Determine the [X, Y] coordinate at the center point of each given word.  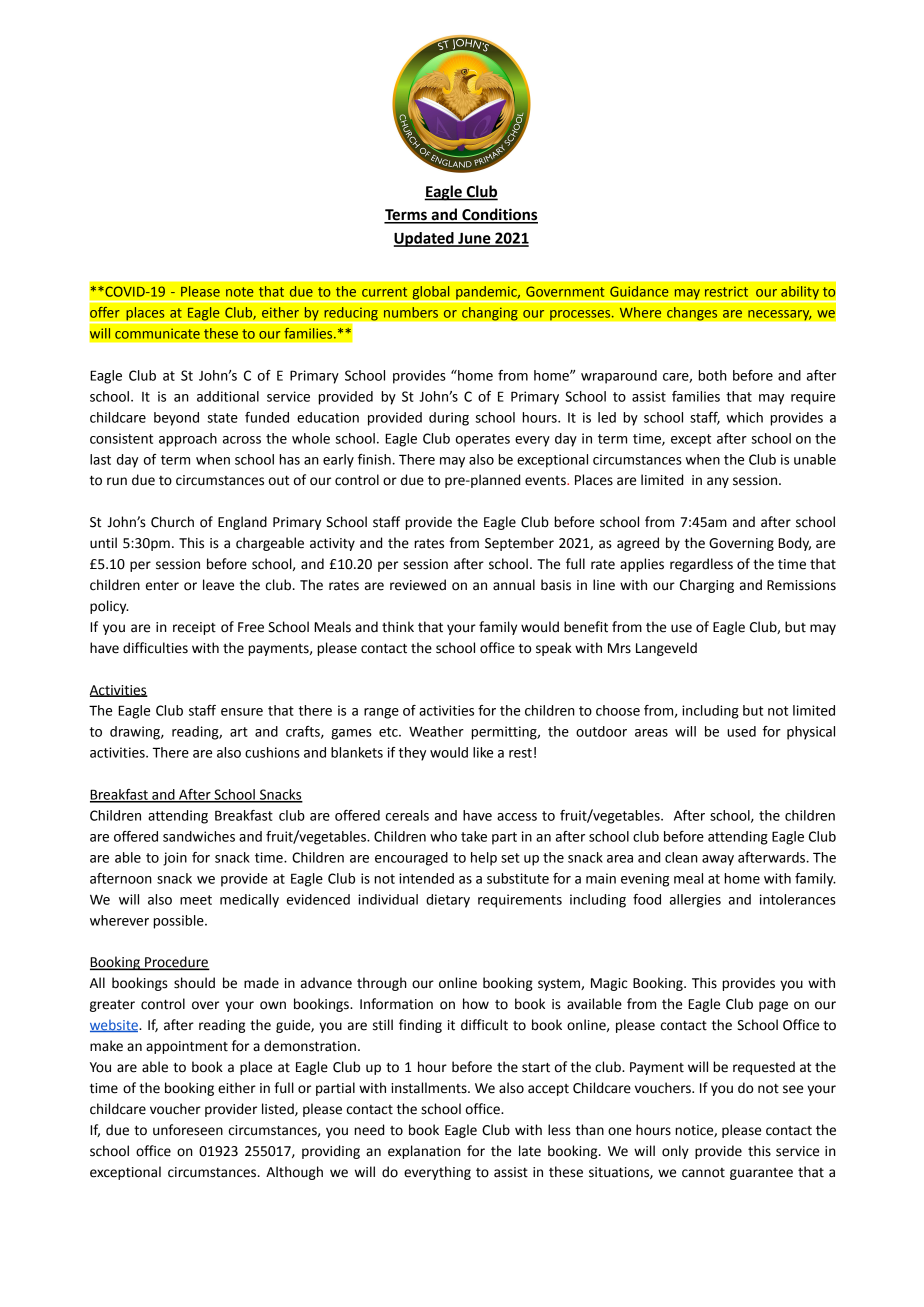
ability [800, 294]
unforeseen [188, 1130]
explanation [424, 1152]
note [240, 292]
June [474, 239]
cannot [703, 1173]
